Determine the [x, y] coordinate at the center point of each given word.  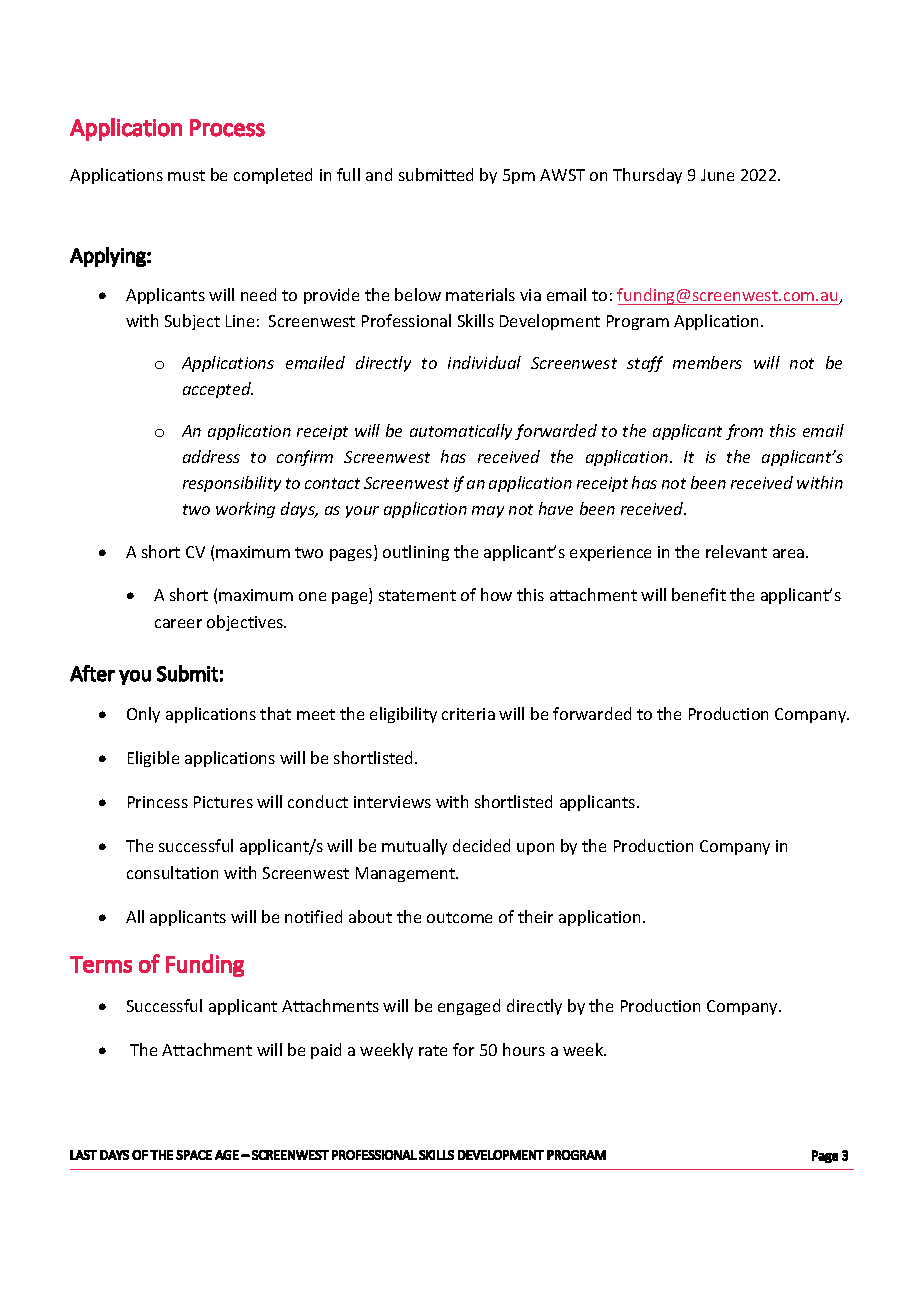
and [379, 174]
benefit [699, 594]
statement [417, 595]
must [186, 175]
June [717, 175]
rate [433, 1050]
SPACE [194, 1155]
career [178, 623]
